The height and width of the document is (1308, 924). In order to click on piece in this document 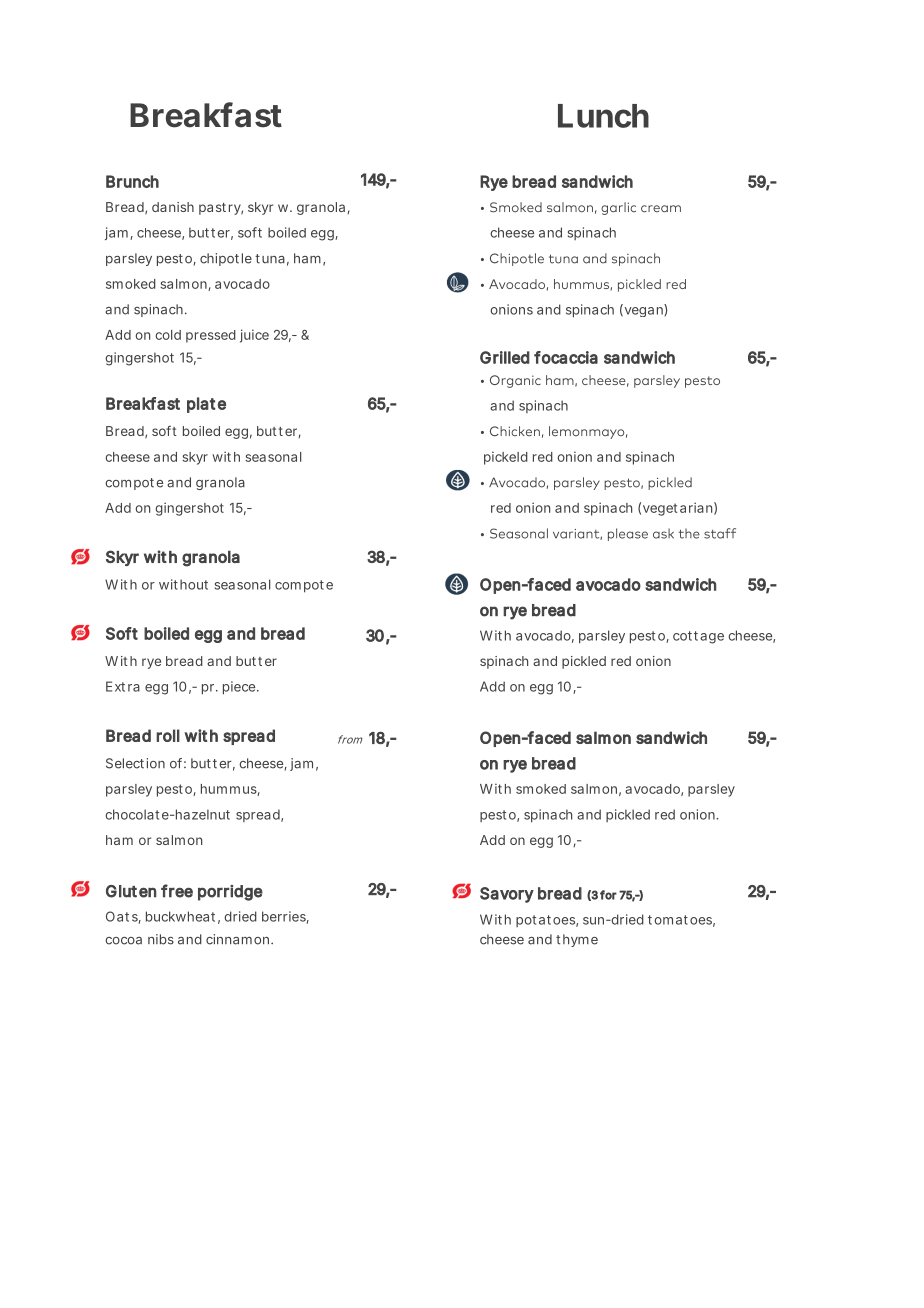, I will do `click(240, 688)`.
